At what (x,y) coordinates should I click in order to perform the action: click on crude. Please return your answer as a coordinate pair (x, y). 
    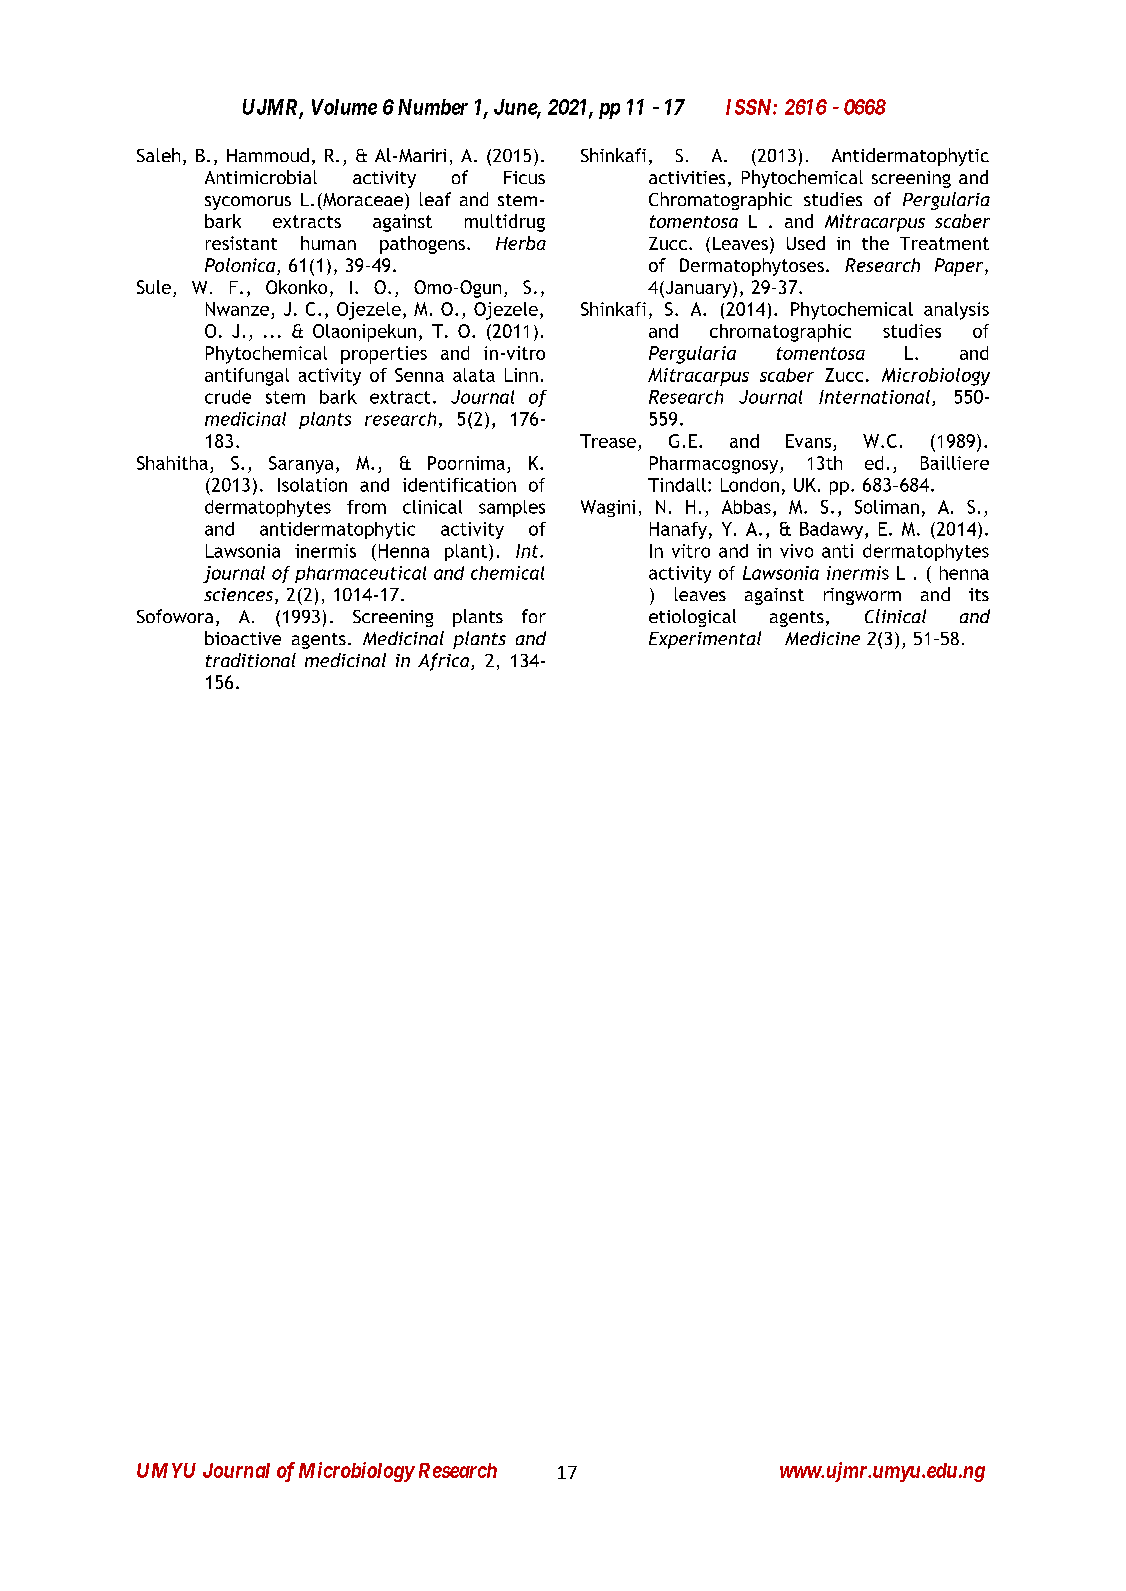
    Looking at the image, I should click on (228, 397).
